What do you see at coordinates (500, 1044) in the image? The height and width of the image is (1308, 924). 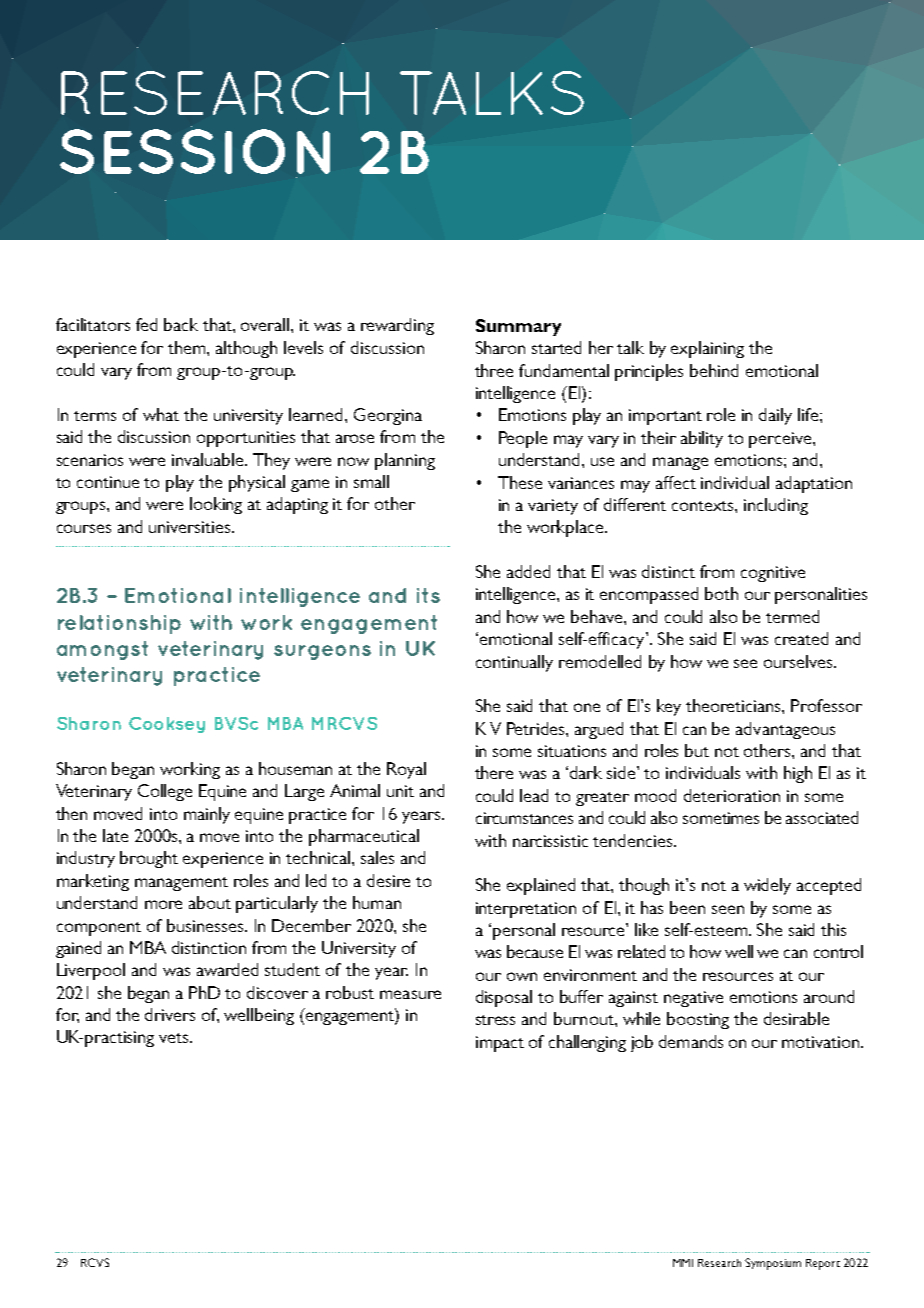 I see `impact` at bounding box center [500, 1044].
